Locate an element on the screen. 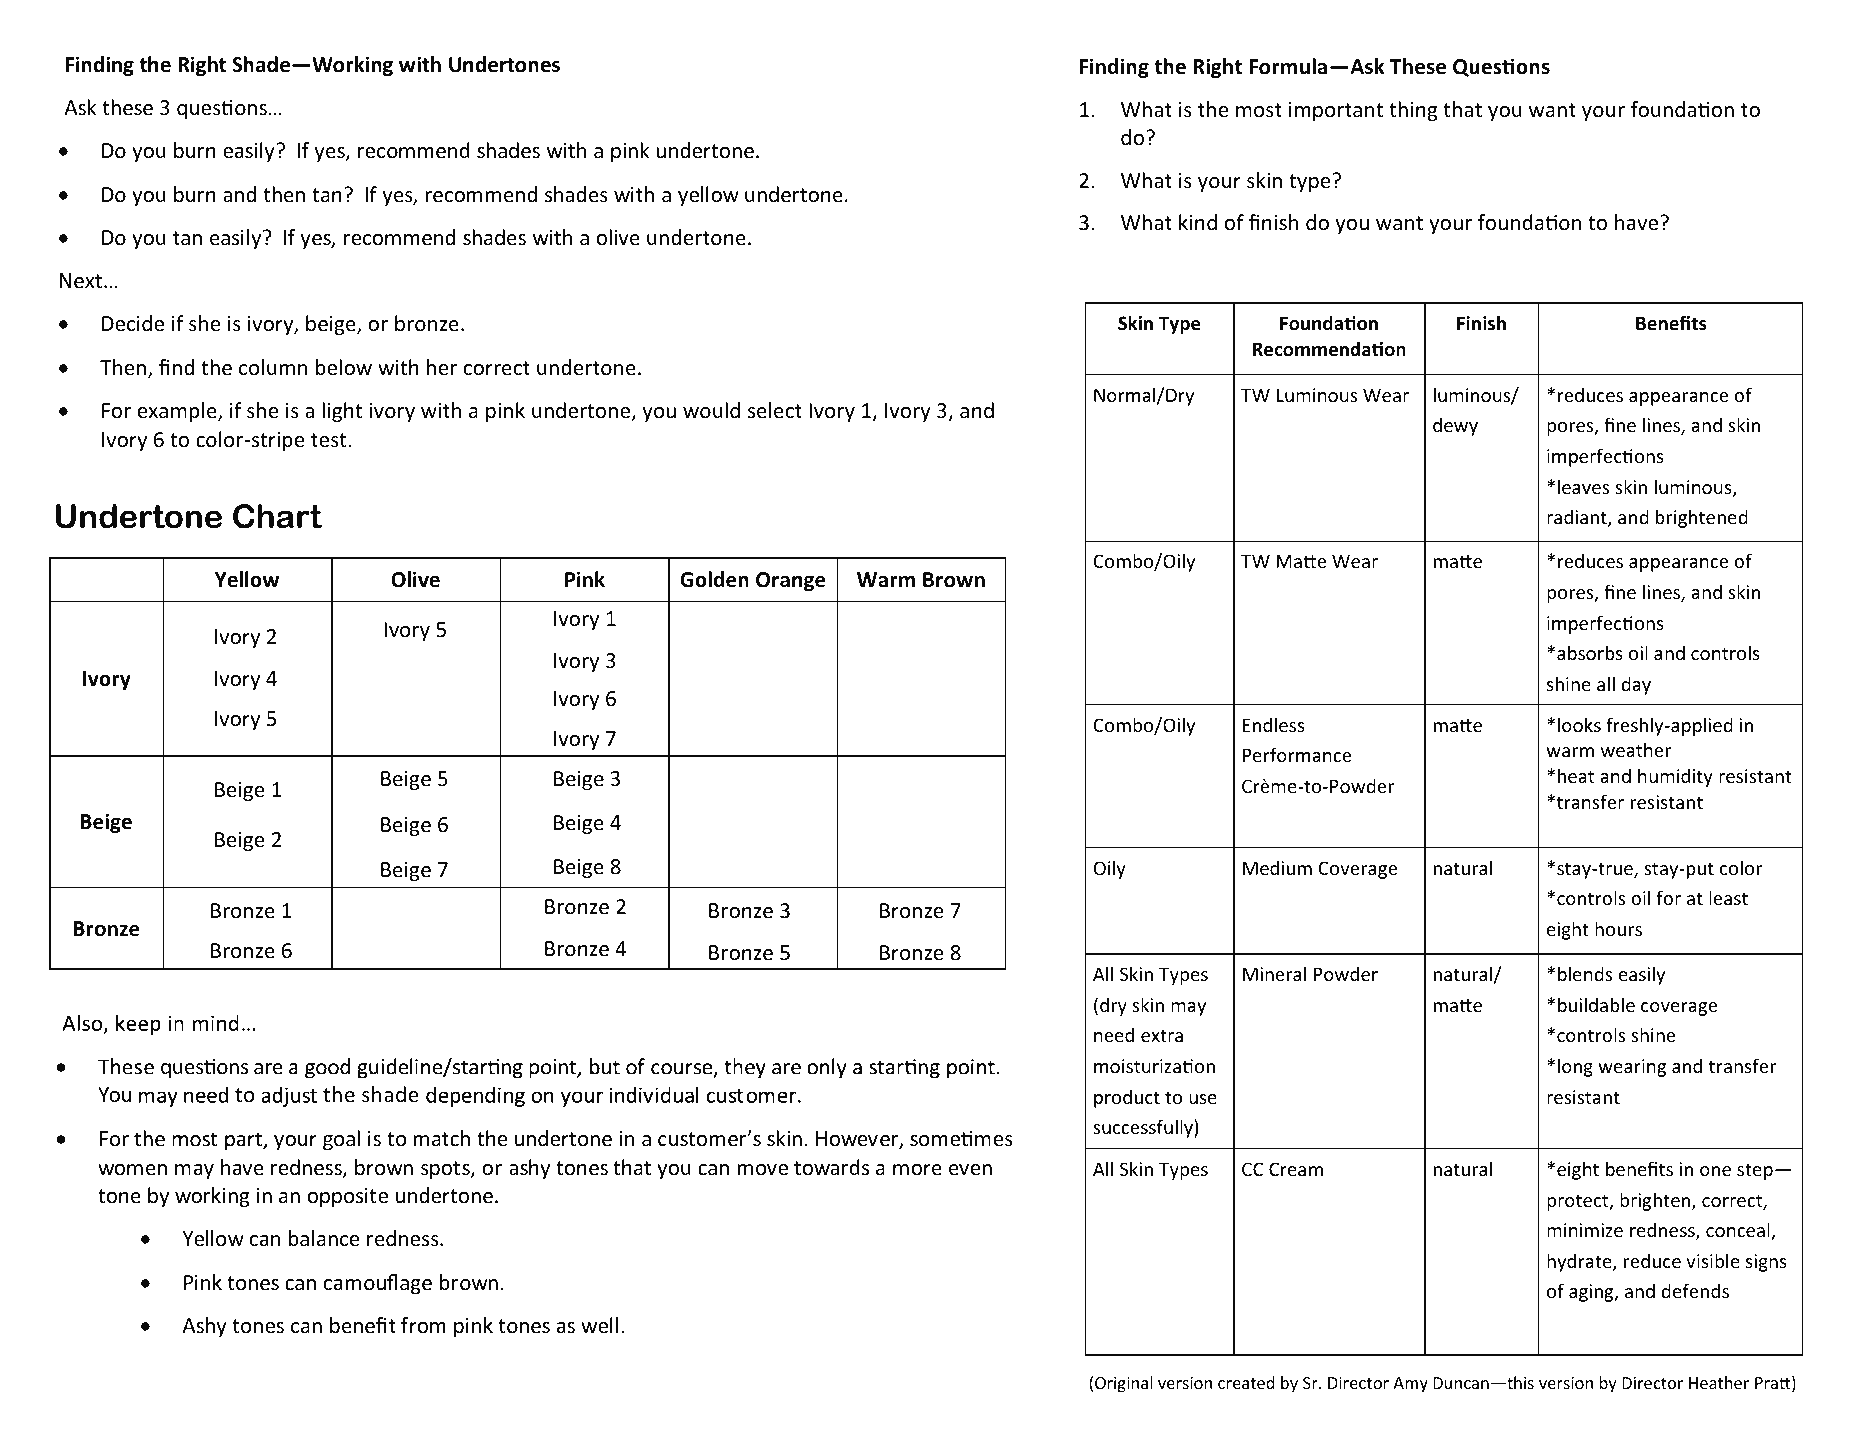  Next is located at coordinates (81, 281).
